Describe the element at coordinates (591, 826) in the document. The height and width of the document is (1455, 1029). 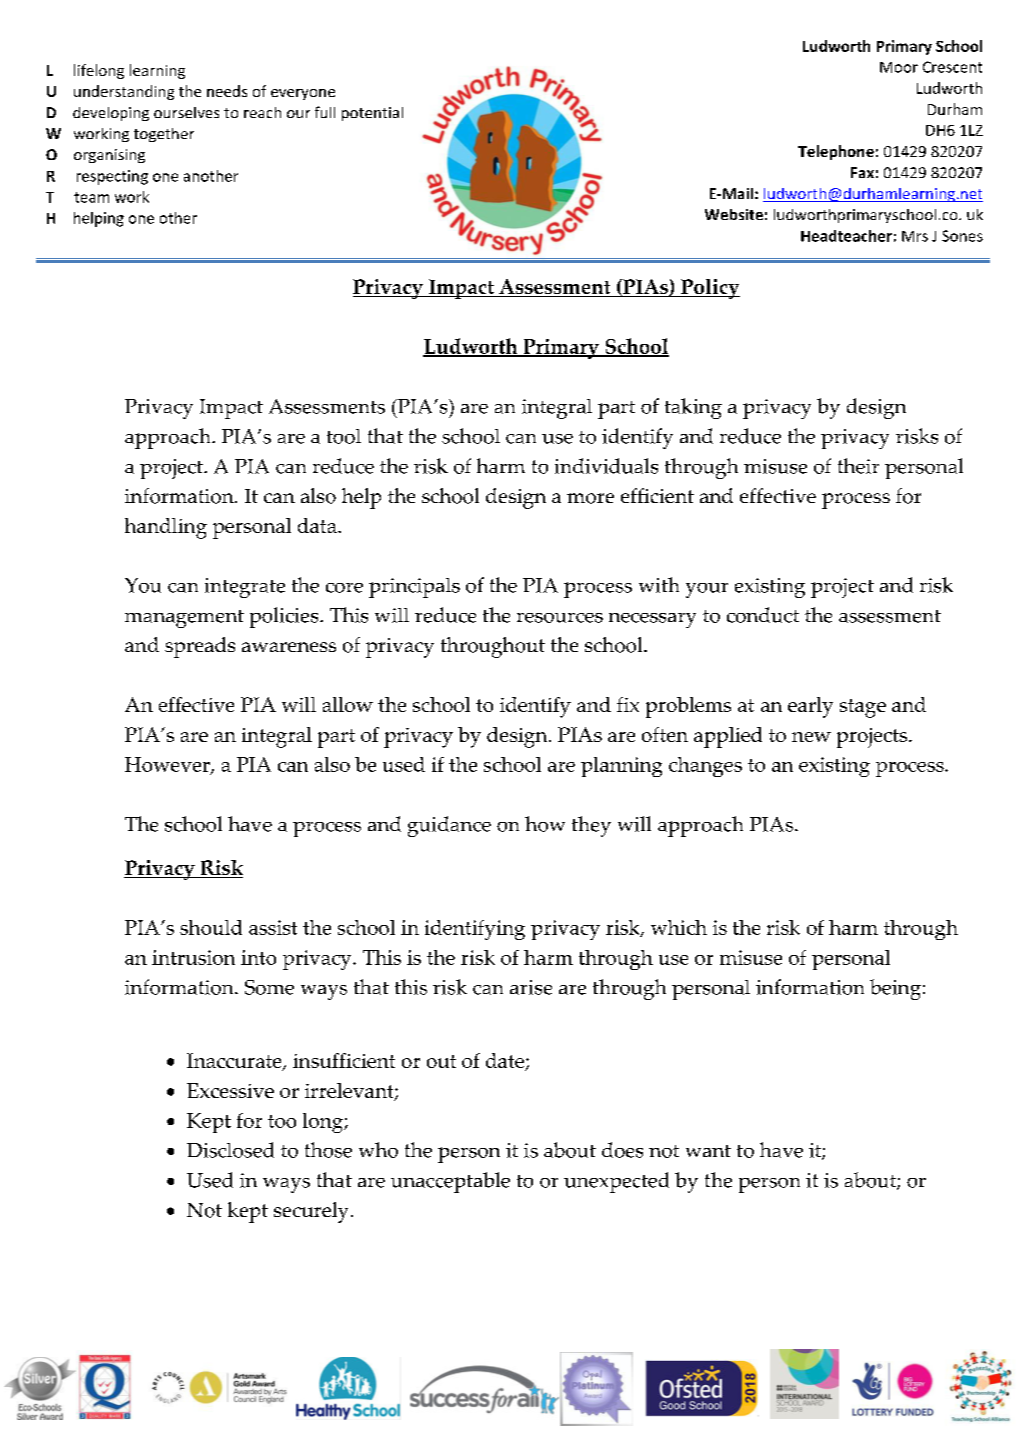
I see `they` at that location.
